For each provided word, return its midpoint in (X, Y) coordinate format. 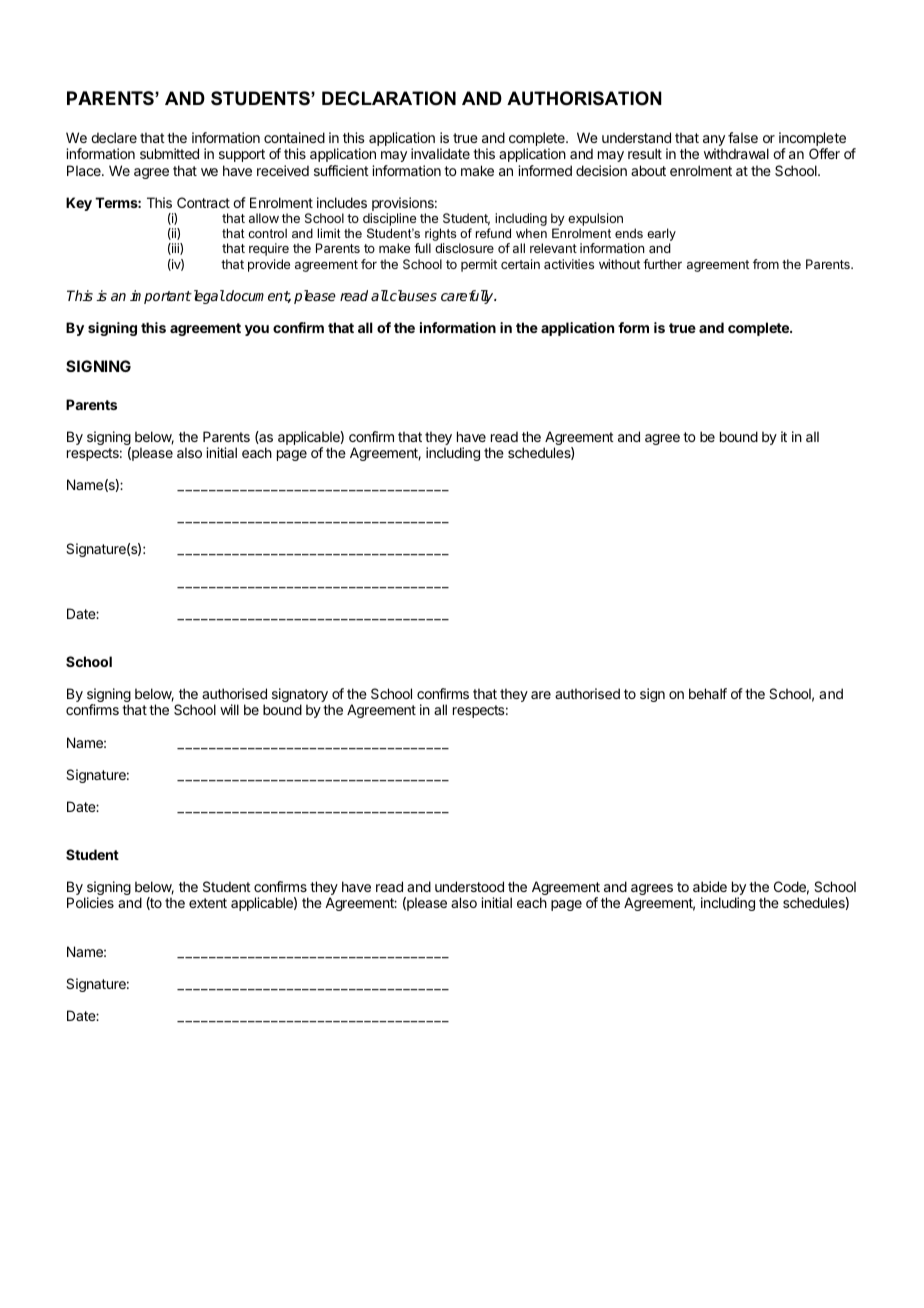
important (161, 297)
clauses (412, 295)
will (229, 709)
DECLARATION (389, 98)
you (257, 330)
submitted (169, 153)
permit (479, 265)
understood (469, 886)
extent (208, 903)
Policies (90, 902)
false (743, 137)
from (766, 264)
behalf (708, 693)
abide (710, 886)
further (662, 264)
